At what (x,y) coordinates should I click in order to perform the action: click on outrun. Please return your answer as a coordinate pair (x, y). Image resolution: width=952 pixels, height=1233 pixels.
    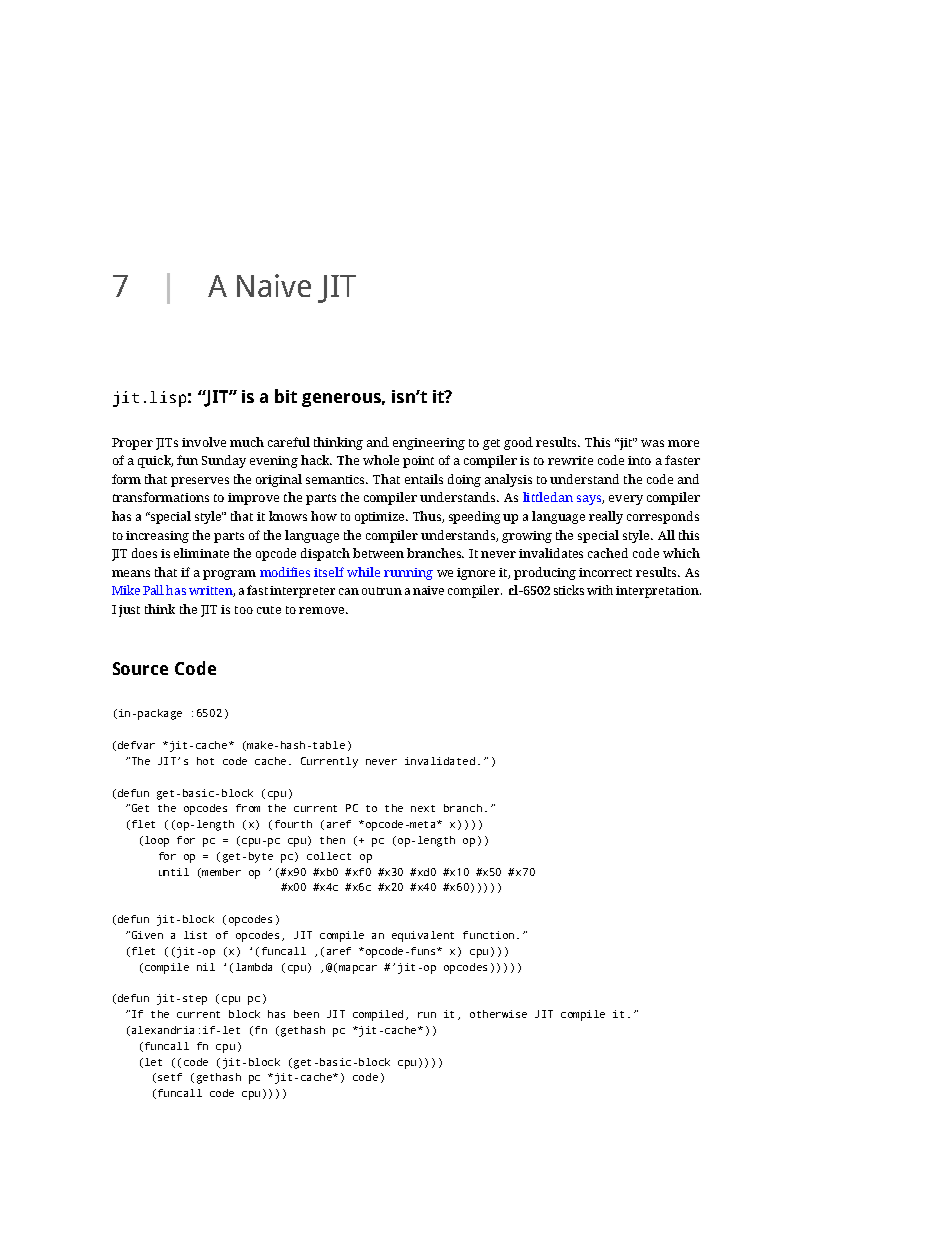
    Looking at the image, I should click on (382, 591).
